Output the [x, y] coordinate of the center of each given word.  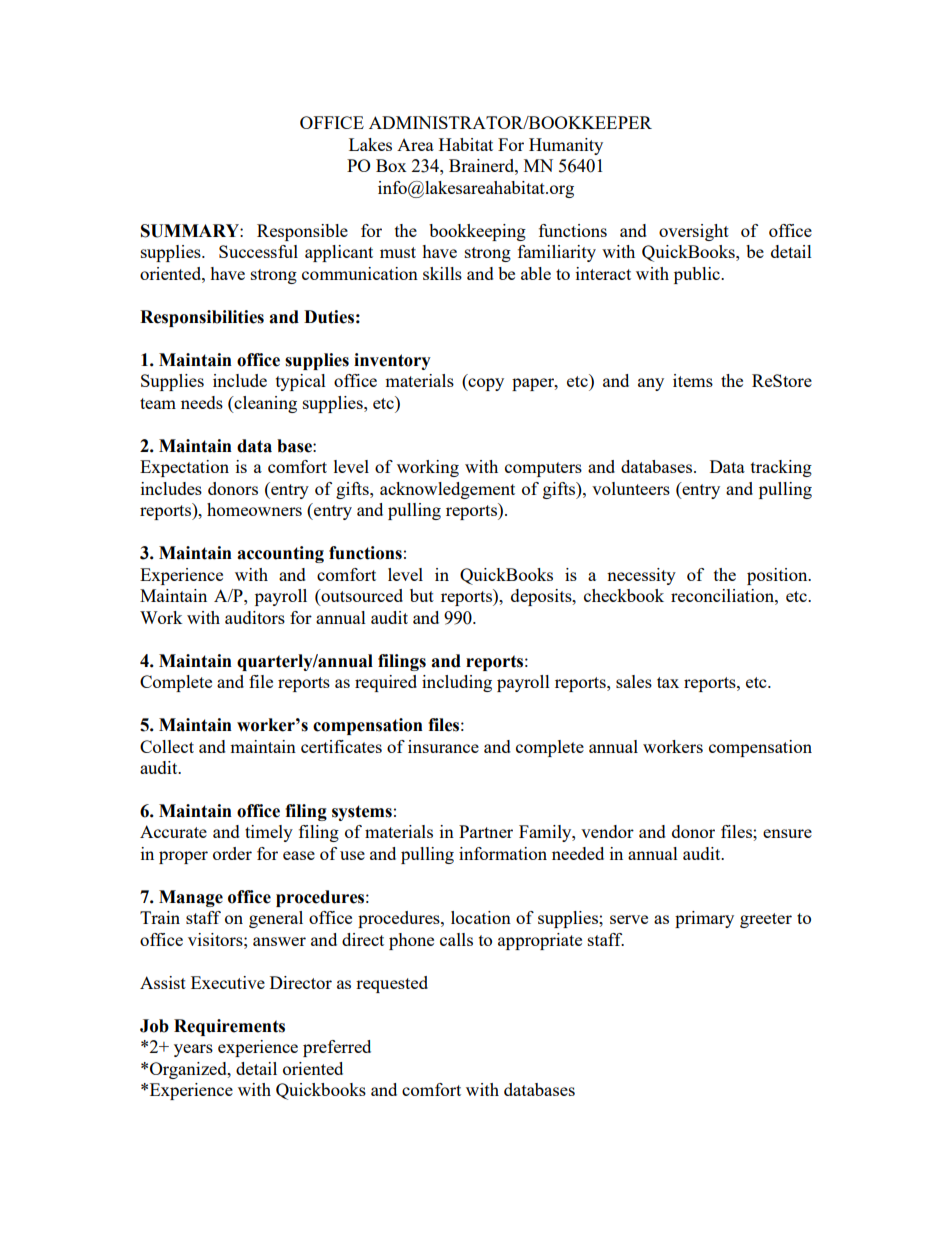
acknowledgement [447, 490]
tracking [781, 468]
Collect [167, 746]
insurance [443, 746]
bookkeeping [477, 232]
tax [668, 682]
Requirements [229, 1027]
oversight [694, 232]
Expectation [184, 468]
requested [392, 984]
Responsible [302, 232]
